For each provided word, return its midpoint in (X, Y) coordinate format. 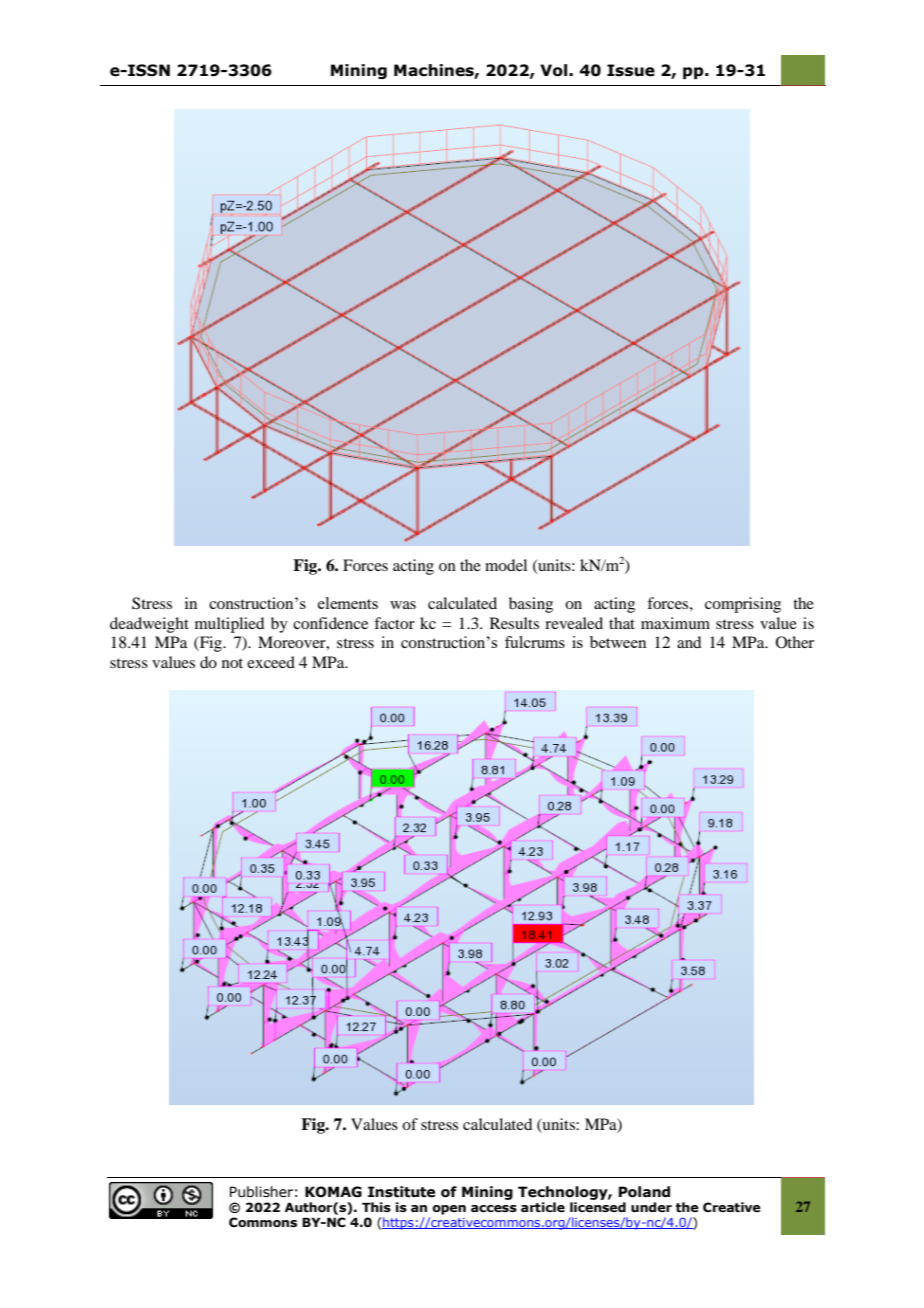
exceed (271, 662)
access (494, 1209)
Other (795, 642)
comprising (743, 605)
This (376, 1207)
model (506, 565)
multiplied (229, 625)
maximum (675, 623)
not (232, 663)
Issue (631, 70)
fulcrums (535, 642)
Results (514, 623)
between (618, 642)
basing (531, 605)
